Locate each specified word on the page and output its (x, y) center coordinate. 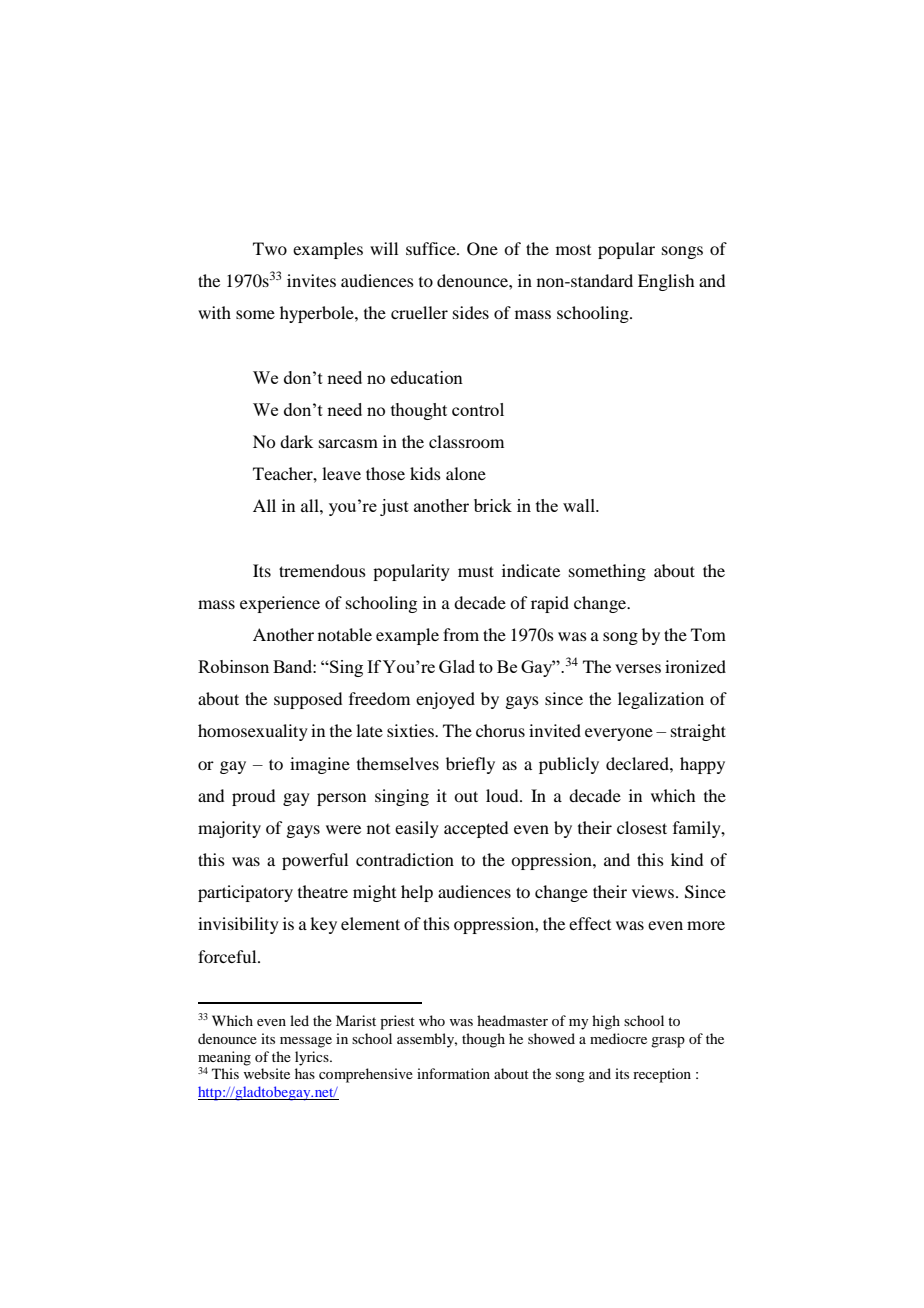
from (461, 634)
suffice (432, 248)
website (266, 1073)
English (666, 282)
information (453, 1073)
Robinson (233, 666)
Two (270, 248)
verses (638, 668)
